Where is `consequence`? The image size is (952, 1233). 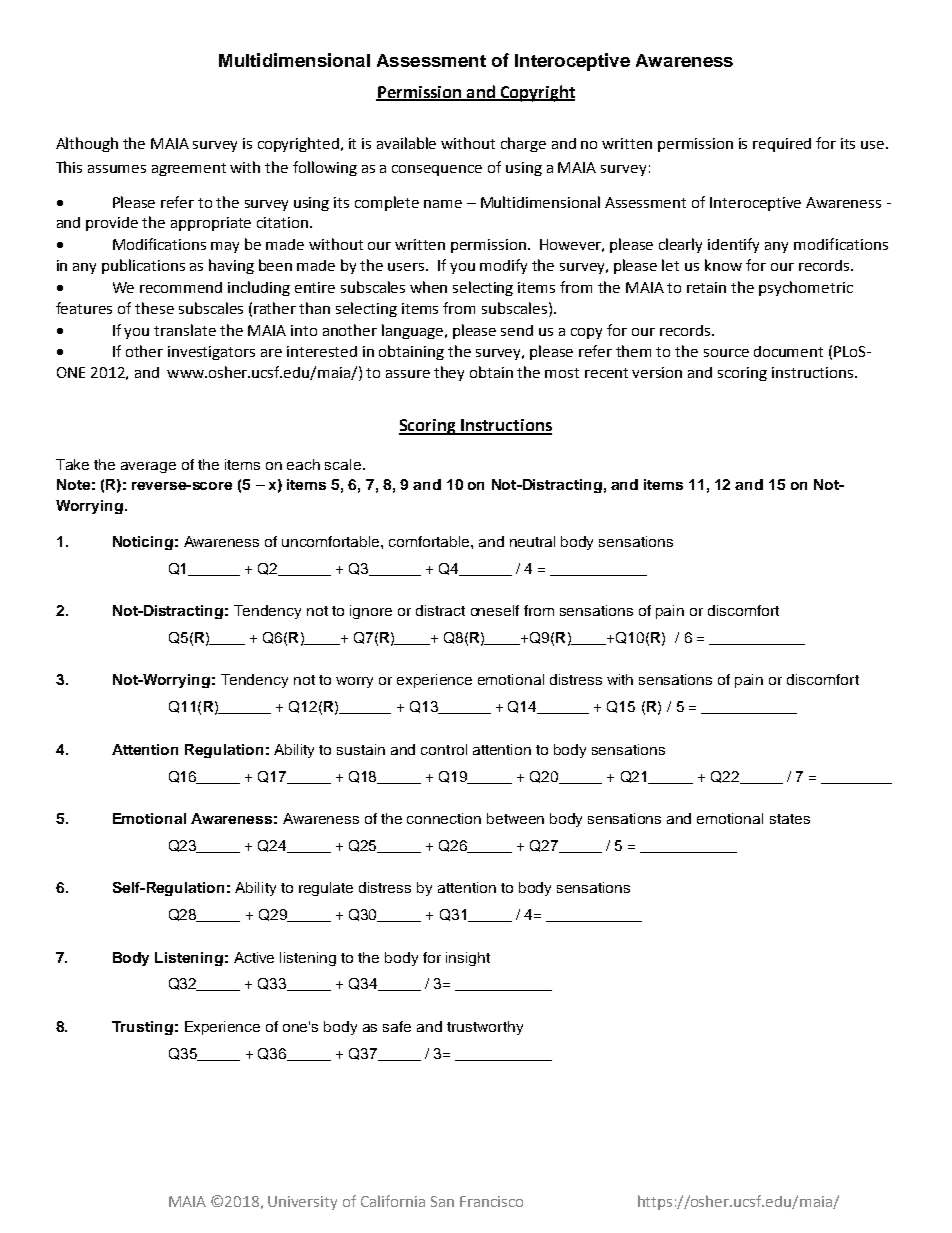
consequence is located at coordinates (437, 170).
